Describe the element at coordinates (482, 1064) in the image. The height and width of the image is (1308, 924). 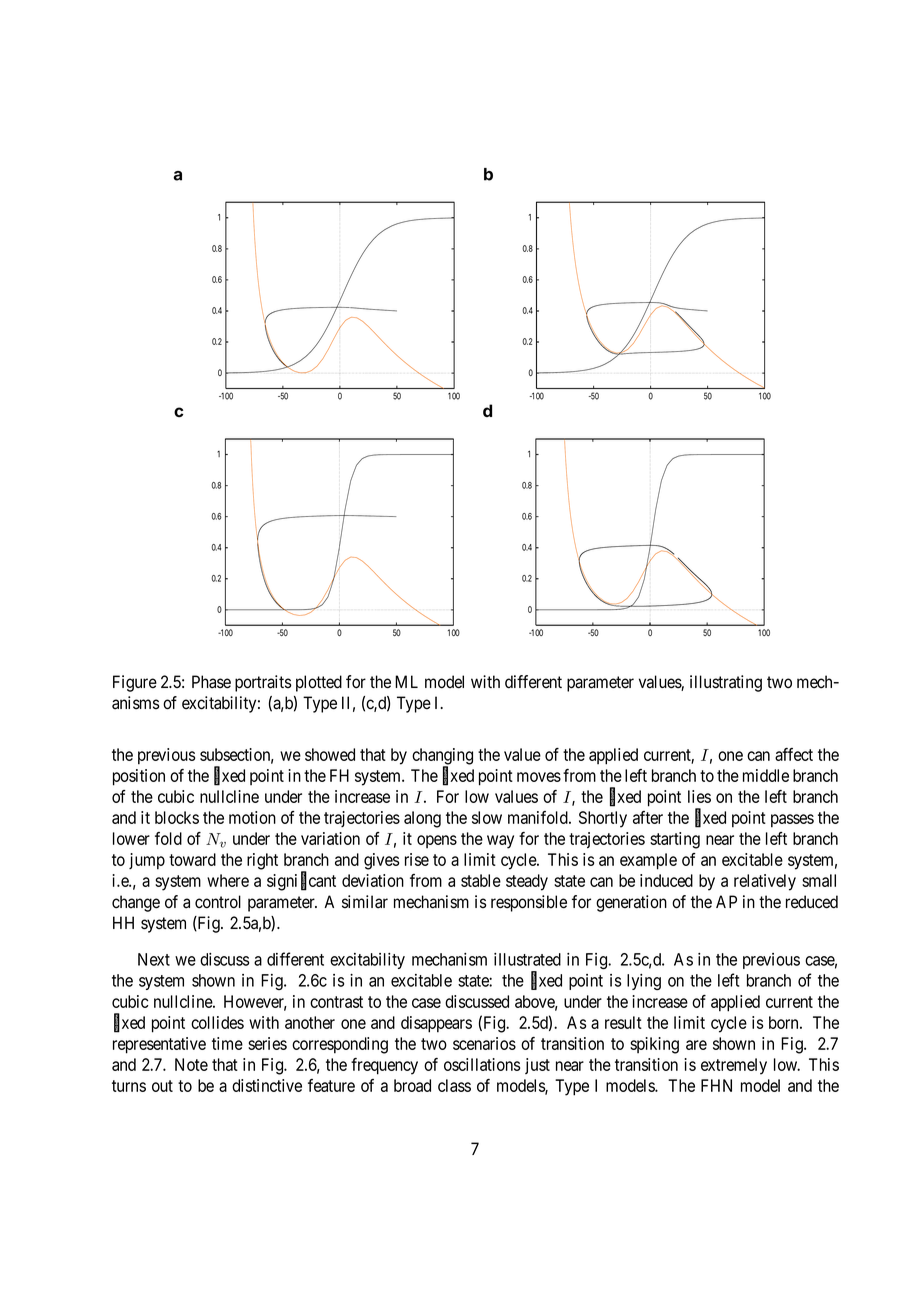
I see `oscillations` at that location.
